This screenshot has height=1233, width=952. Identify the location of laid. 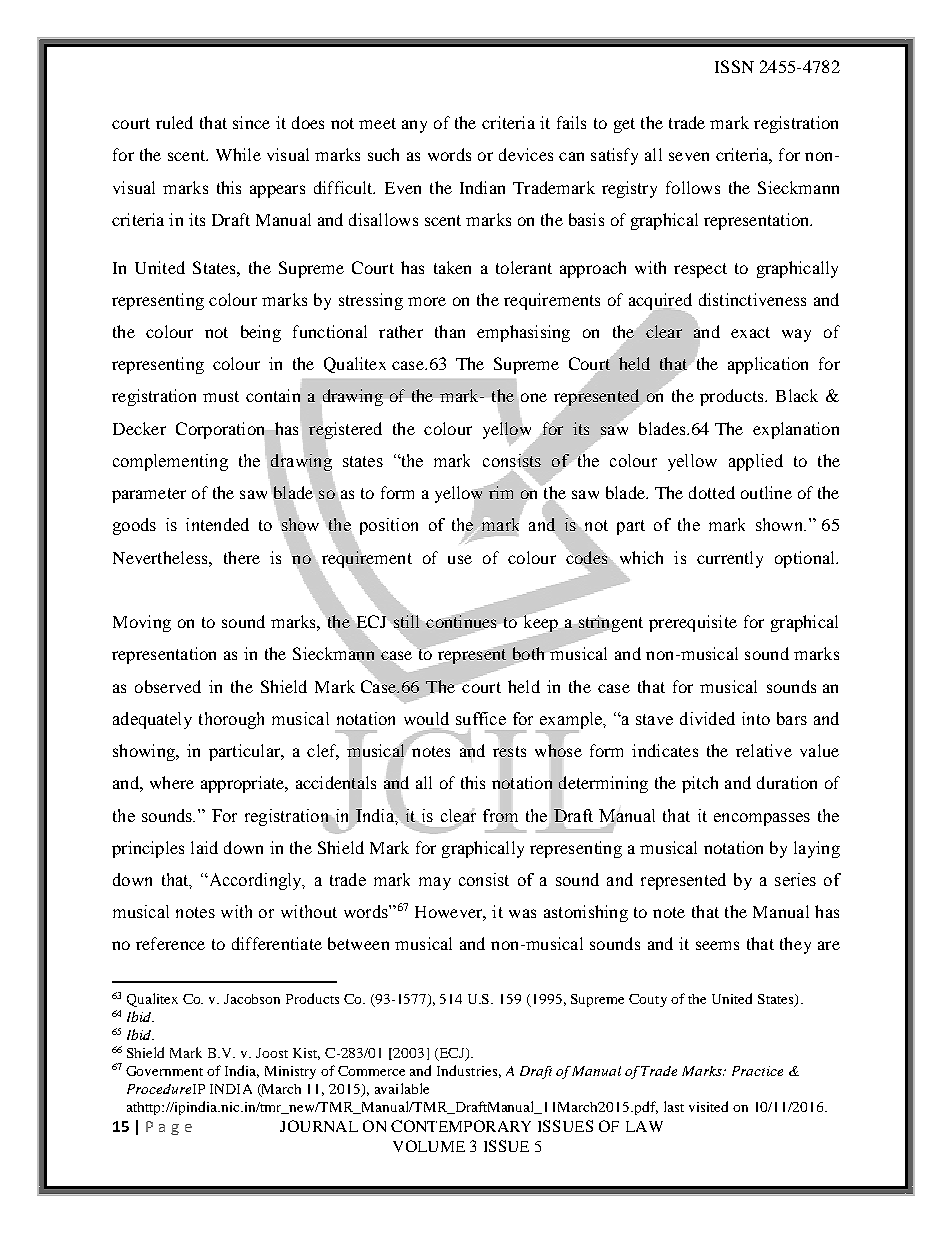
(204, 847).
